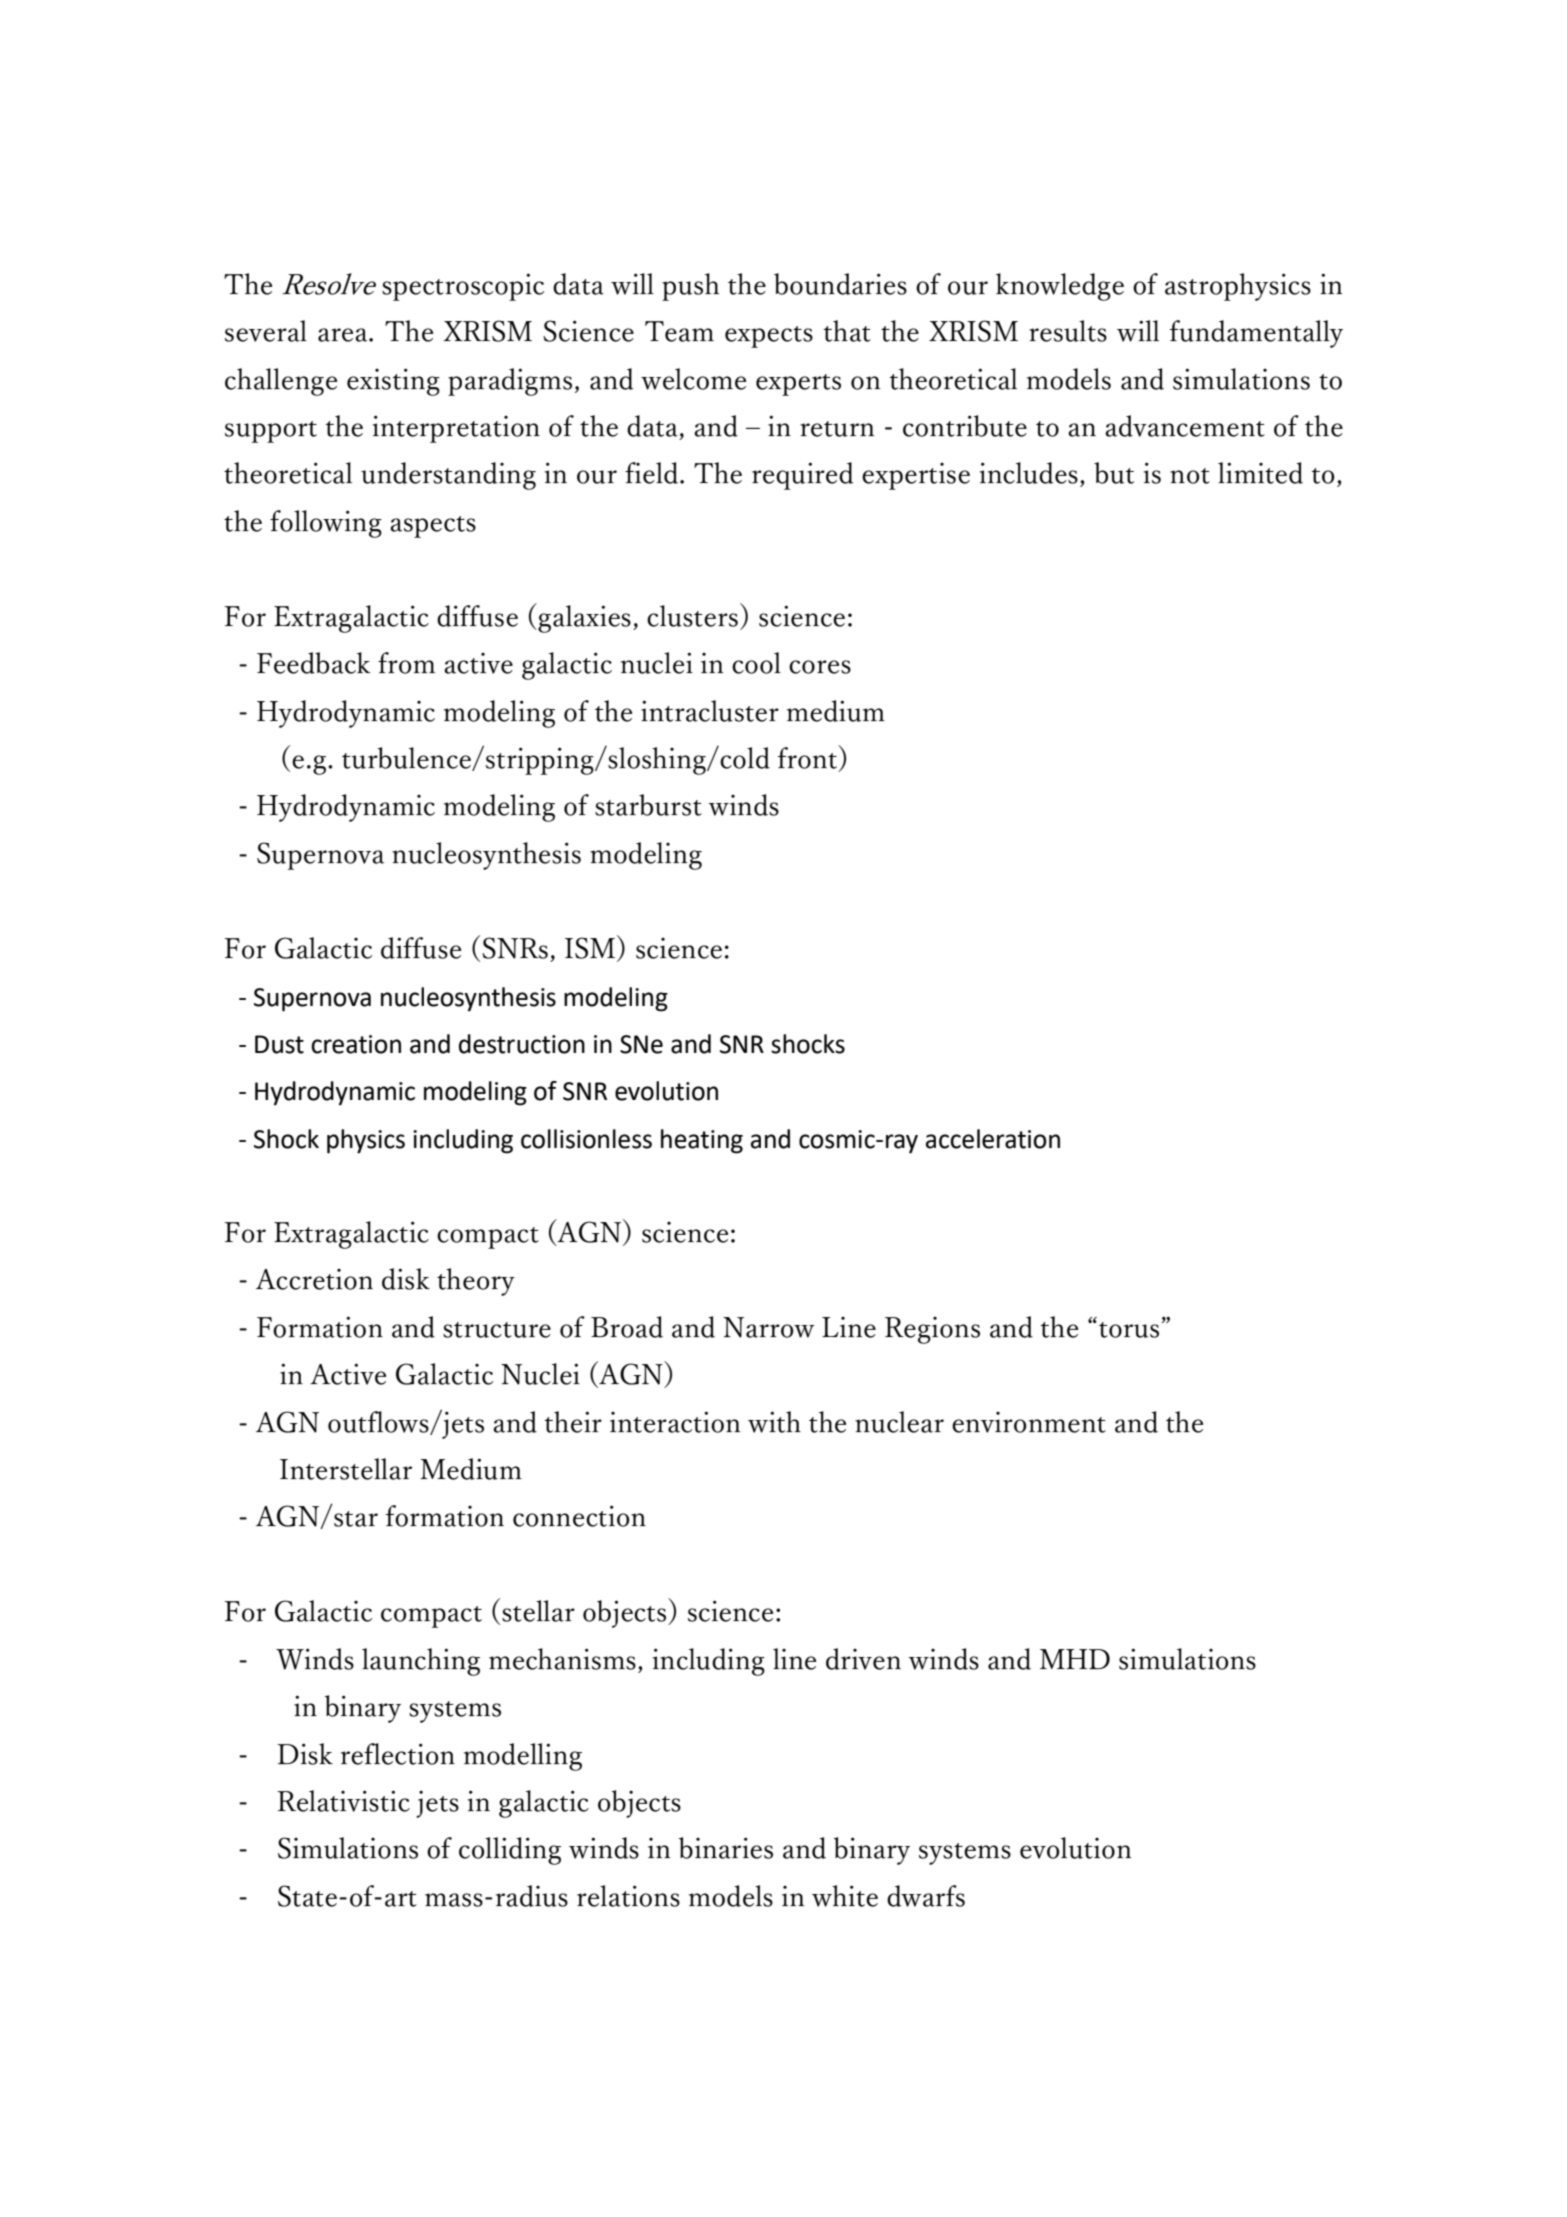 The height and width of the screenshot is (2217, 1567). Describe the element at coordinates (343, 1801) in the screenshot. I see `Relativistic` at that location.
